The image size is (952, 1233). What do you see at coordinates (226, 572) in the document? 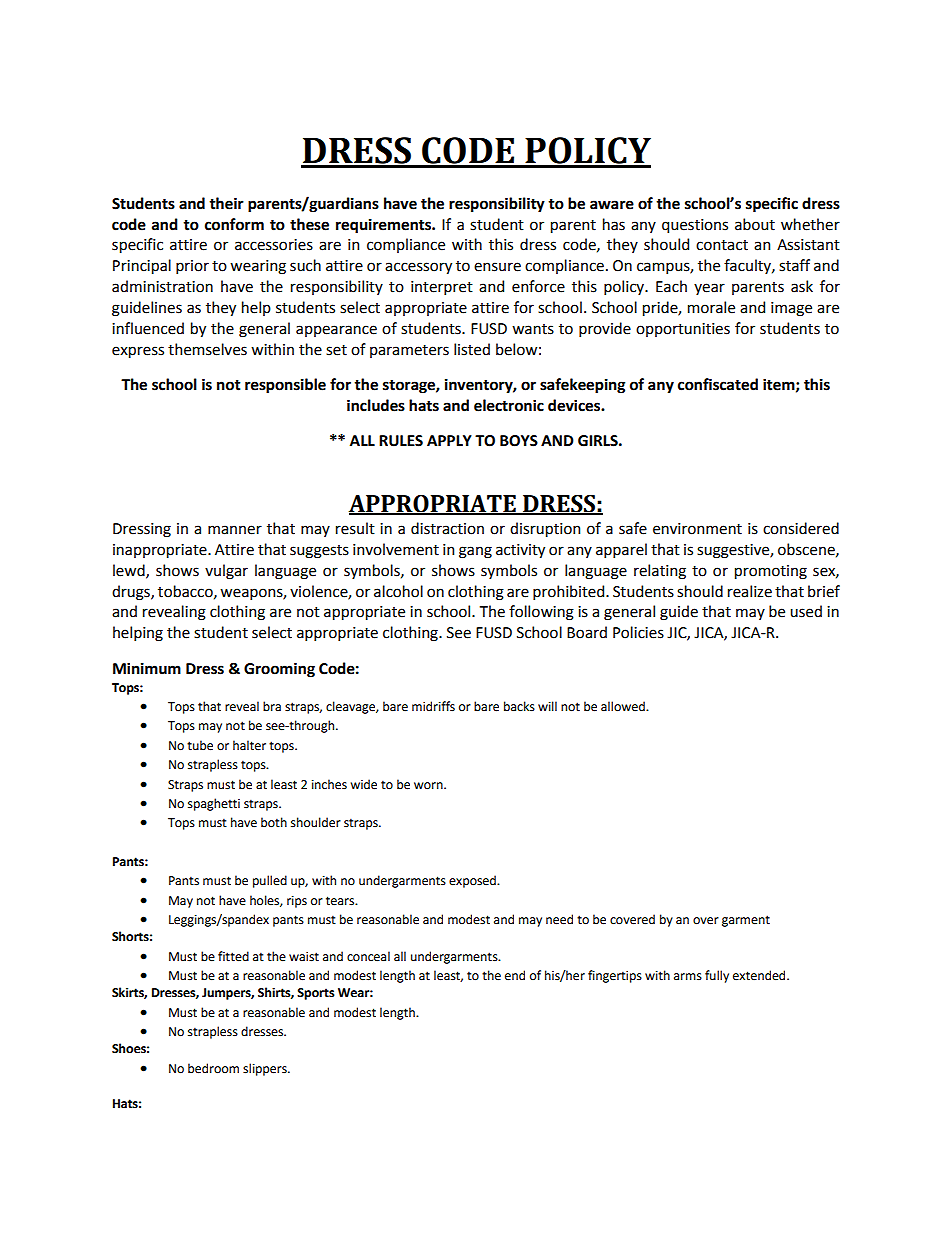
I see `vulgar` at bounding box center [226, 572].
